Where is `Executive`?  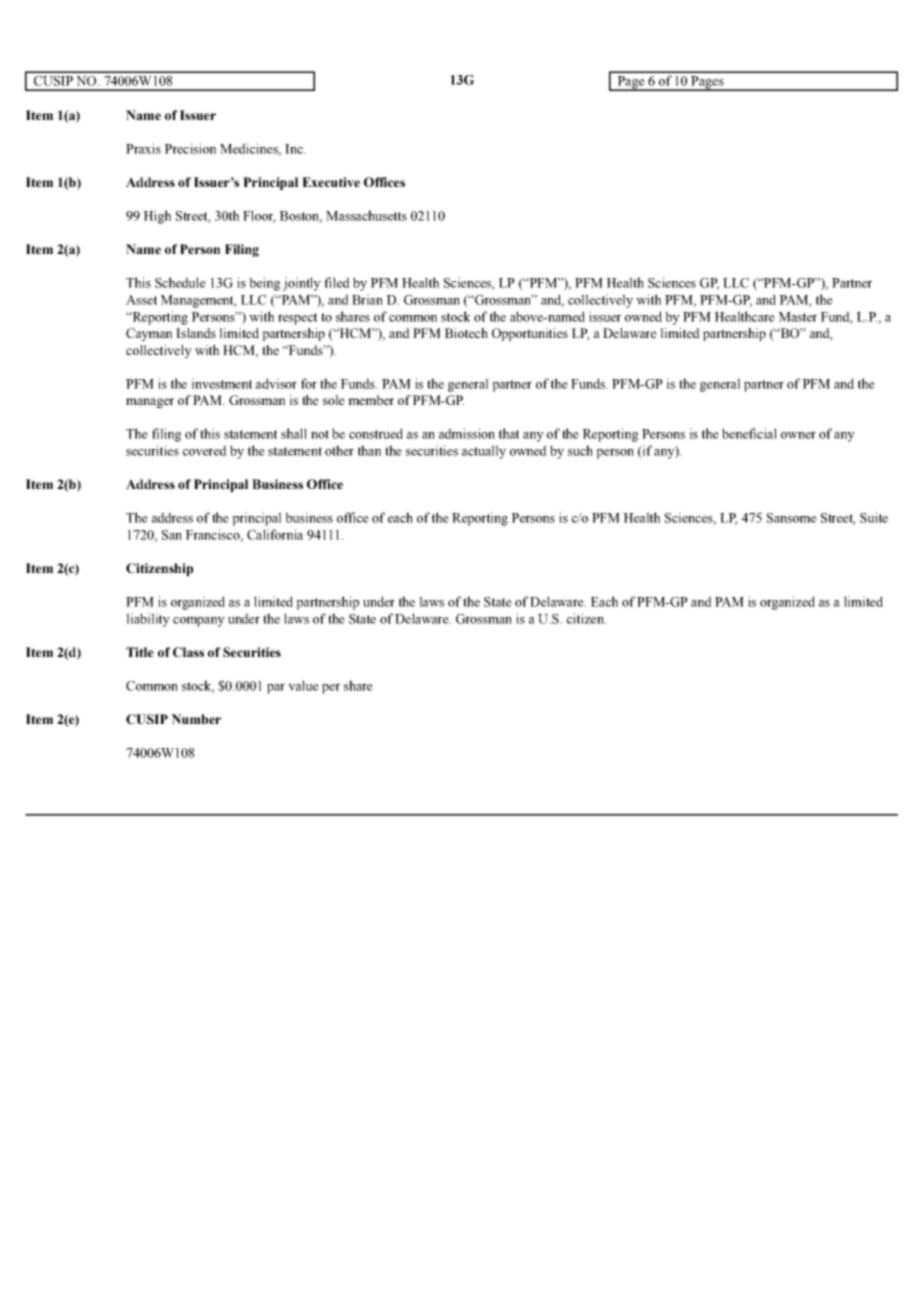
Executive is located at coordinates (331, 182).
